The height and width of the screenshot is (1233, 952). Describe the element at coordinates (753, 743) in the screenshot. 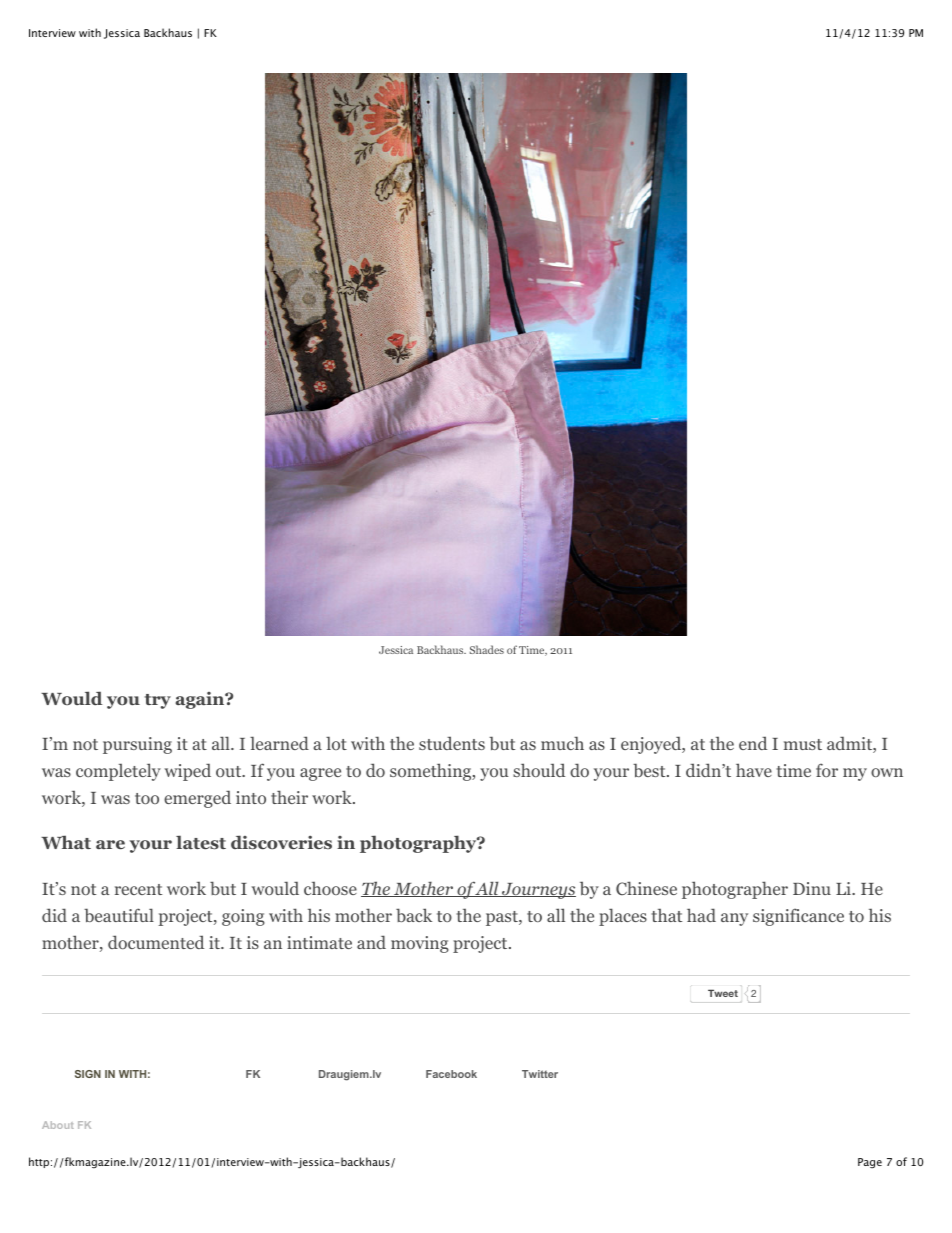

I see `end` at that location.
